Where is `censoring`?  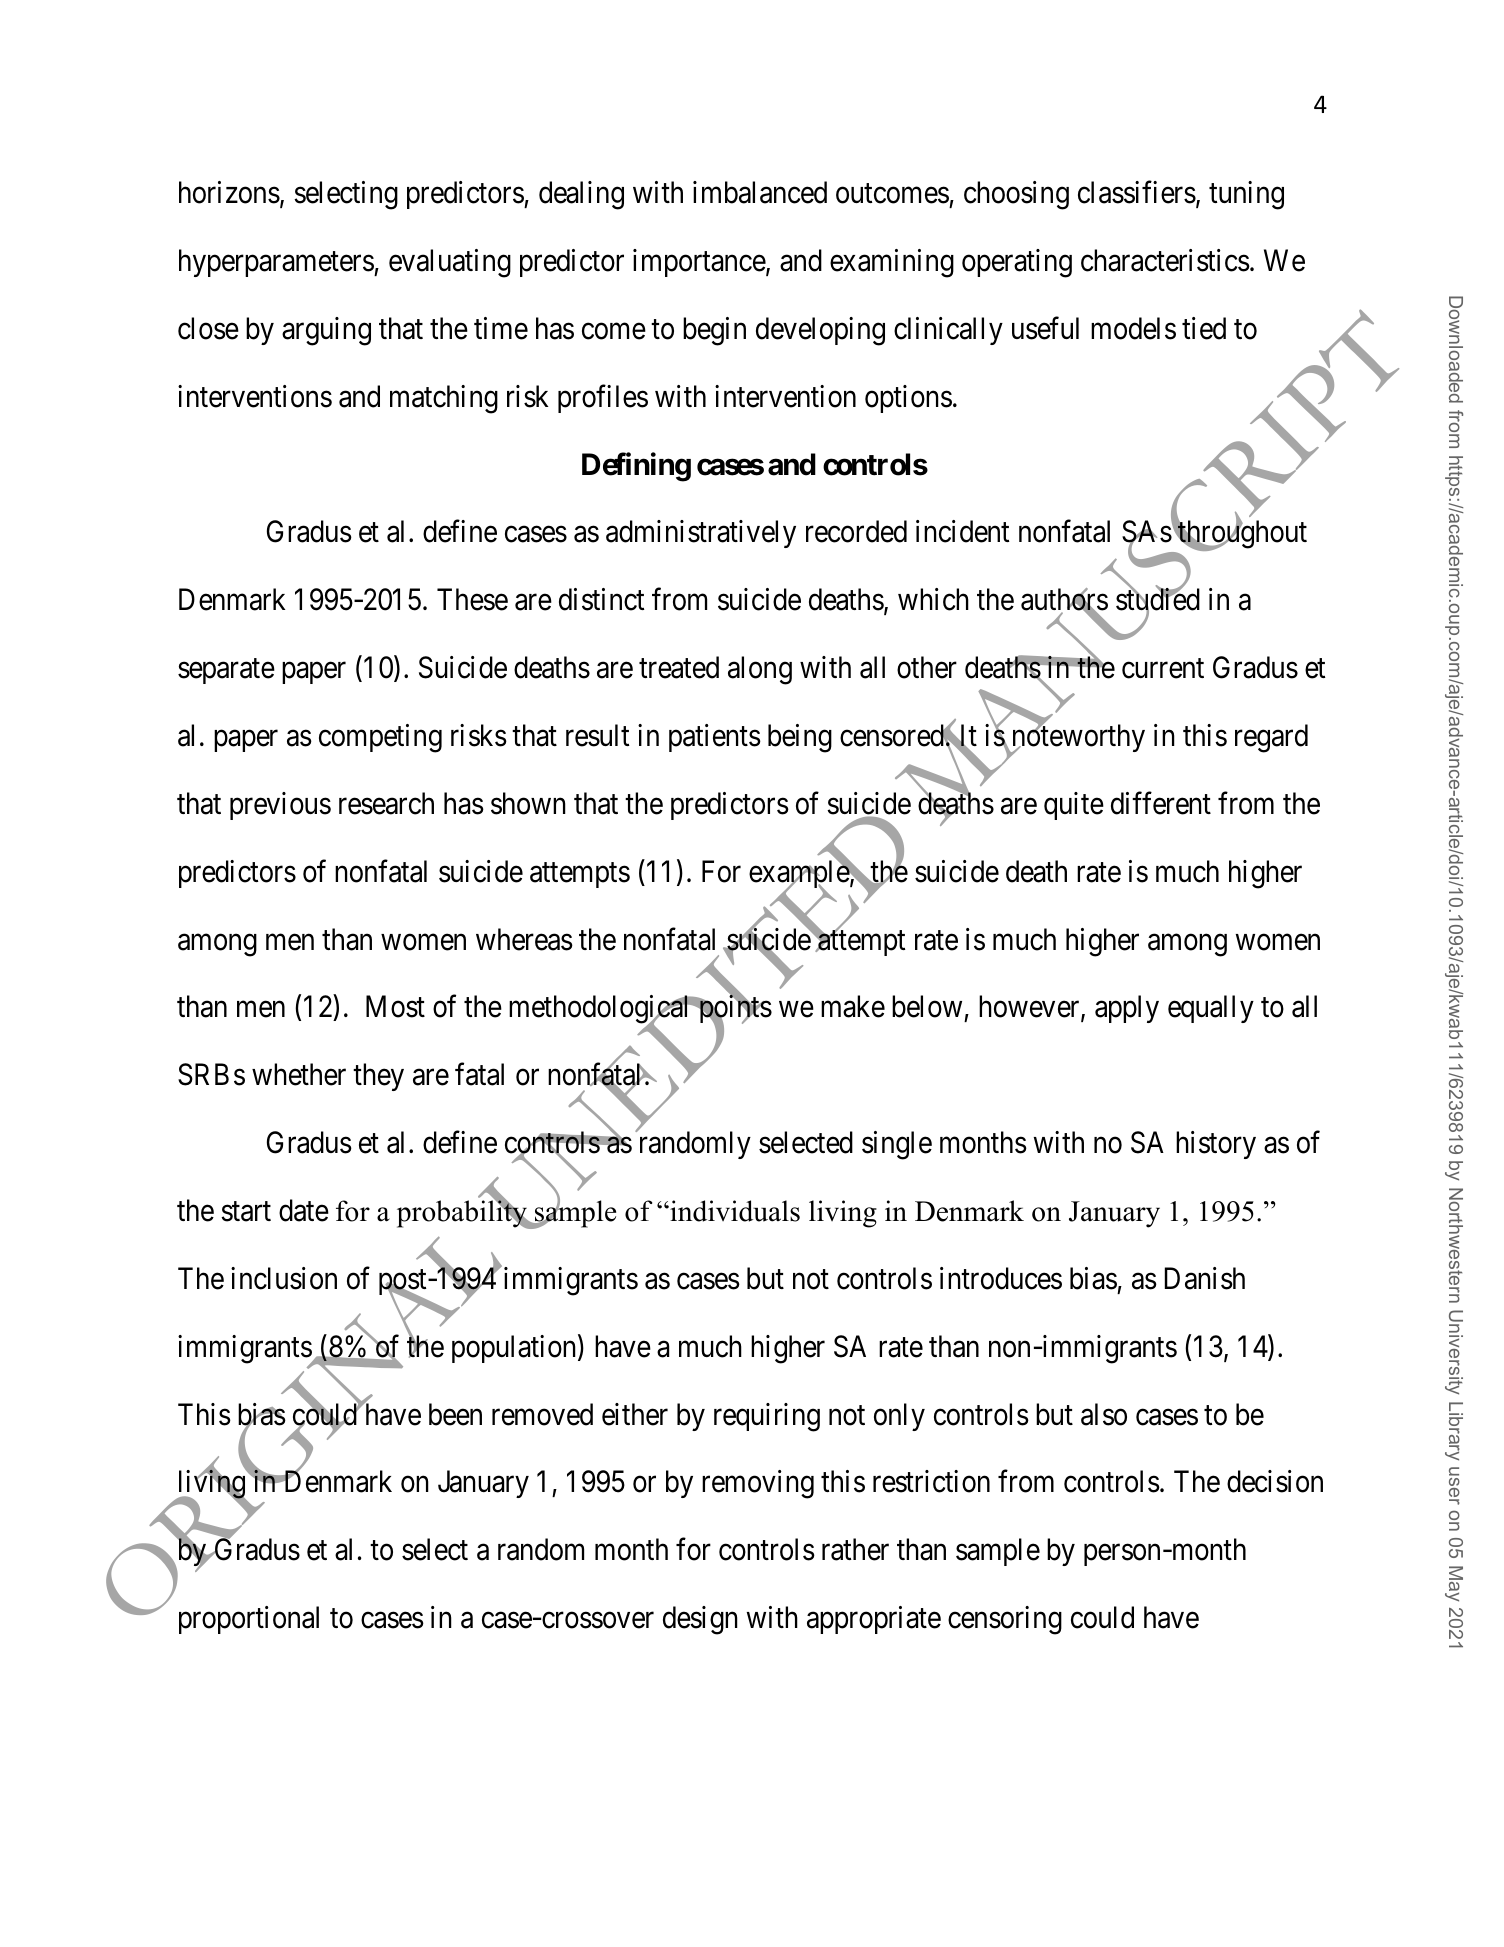
censoring is located at coordinates (1005, 1620).
